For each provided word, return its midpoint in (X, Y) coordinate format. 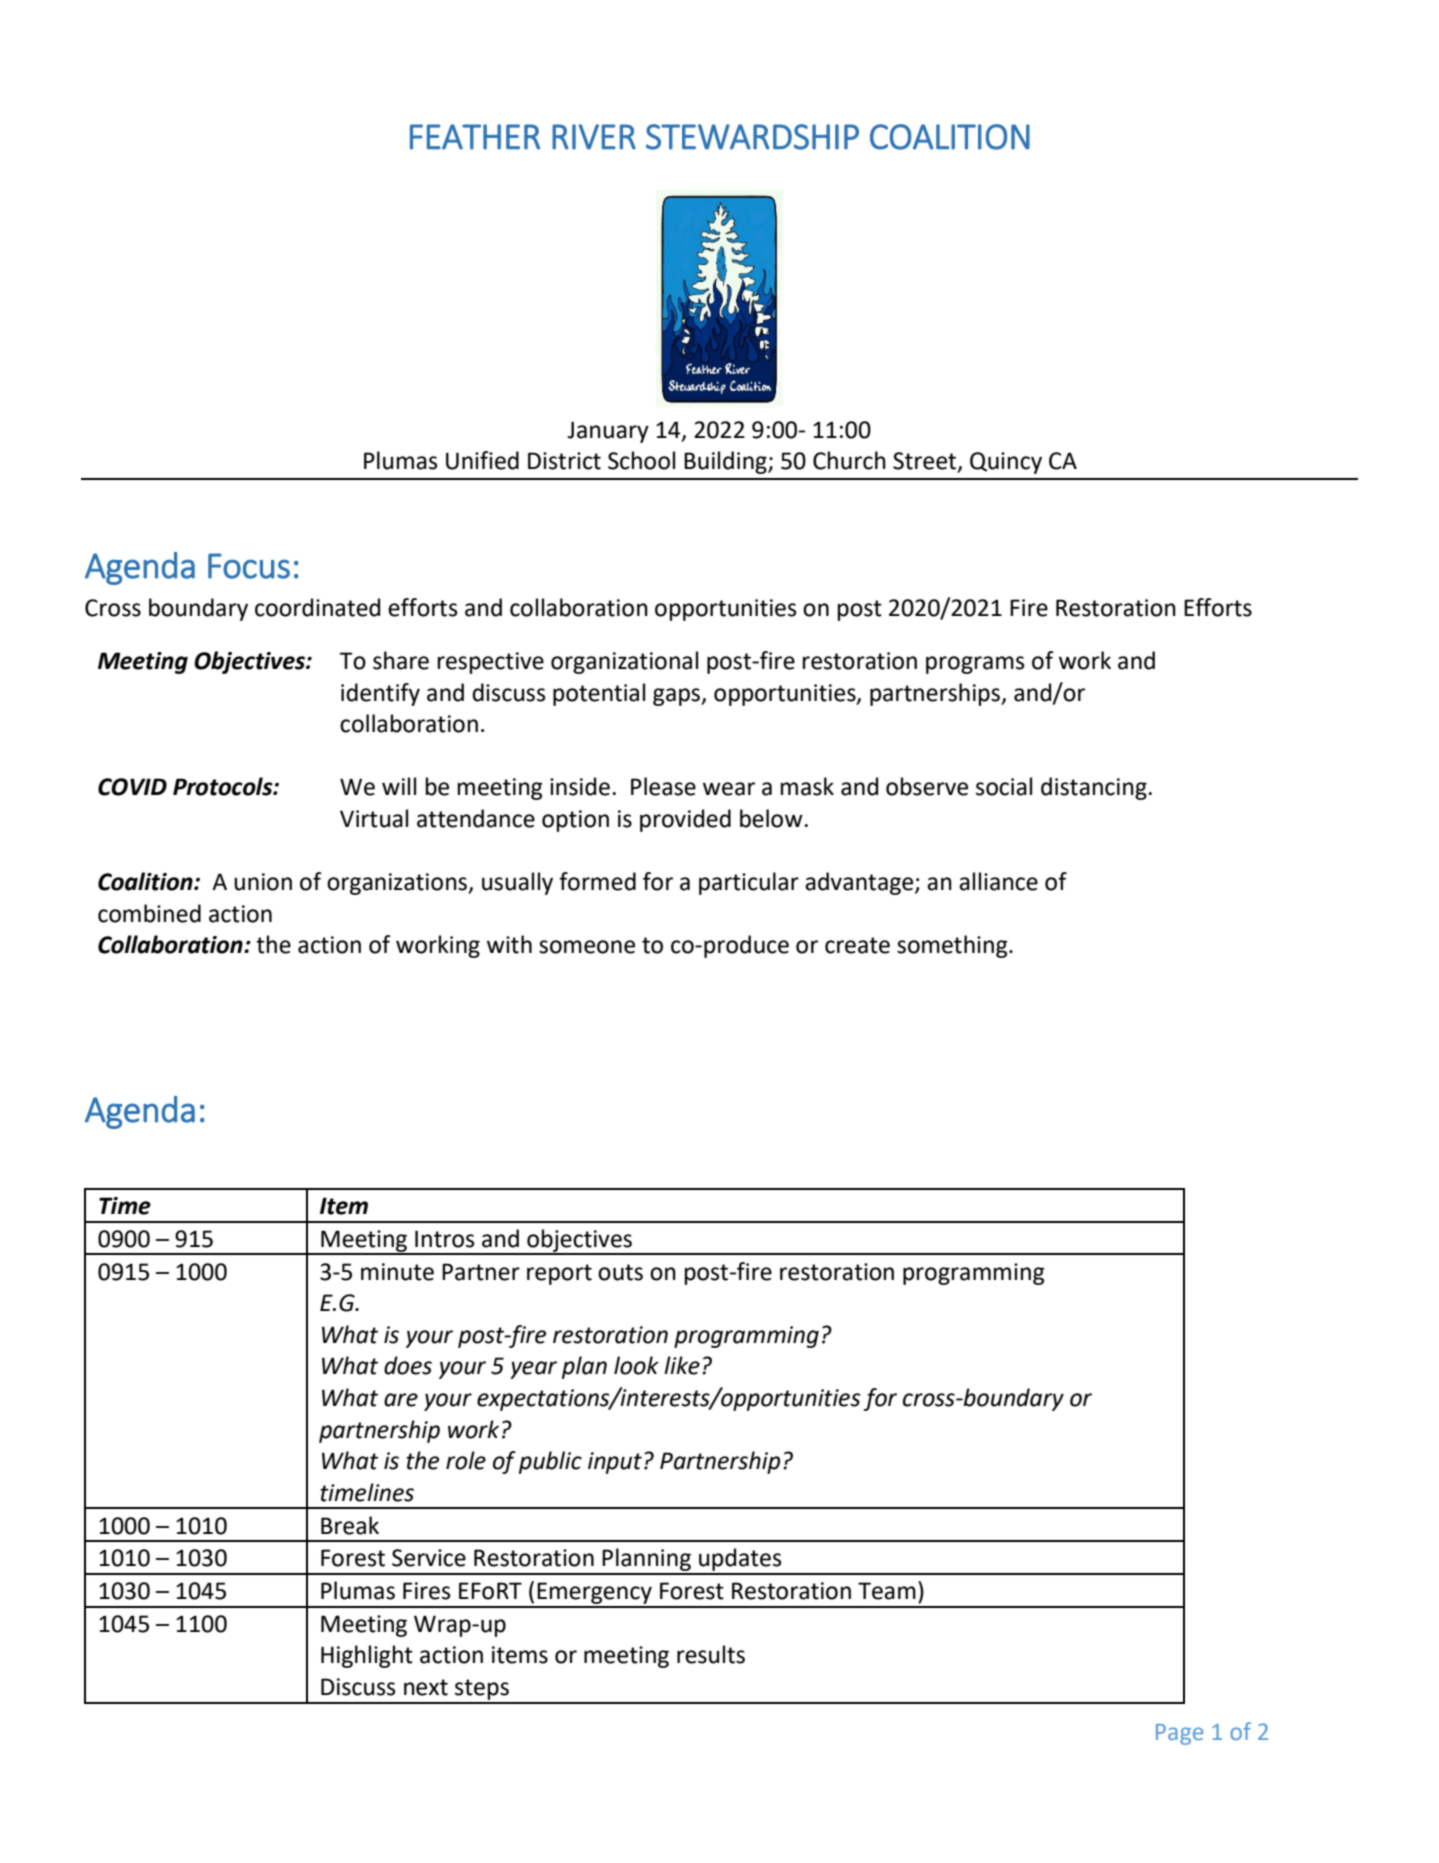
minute (397, 1272)
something (953, 946)
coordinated (317, 607)
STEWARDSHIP (752, 137)
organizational (624, 662)
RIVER (594, 137)
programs (975, 665)
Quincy (1006, 463)
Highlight (367, 1656)
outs (620, 1272)
